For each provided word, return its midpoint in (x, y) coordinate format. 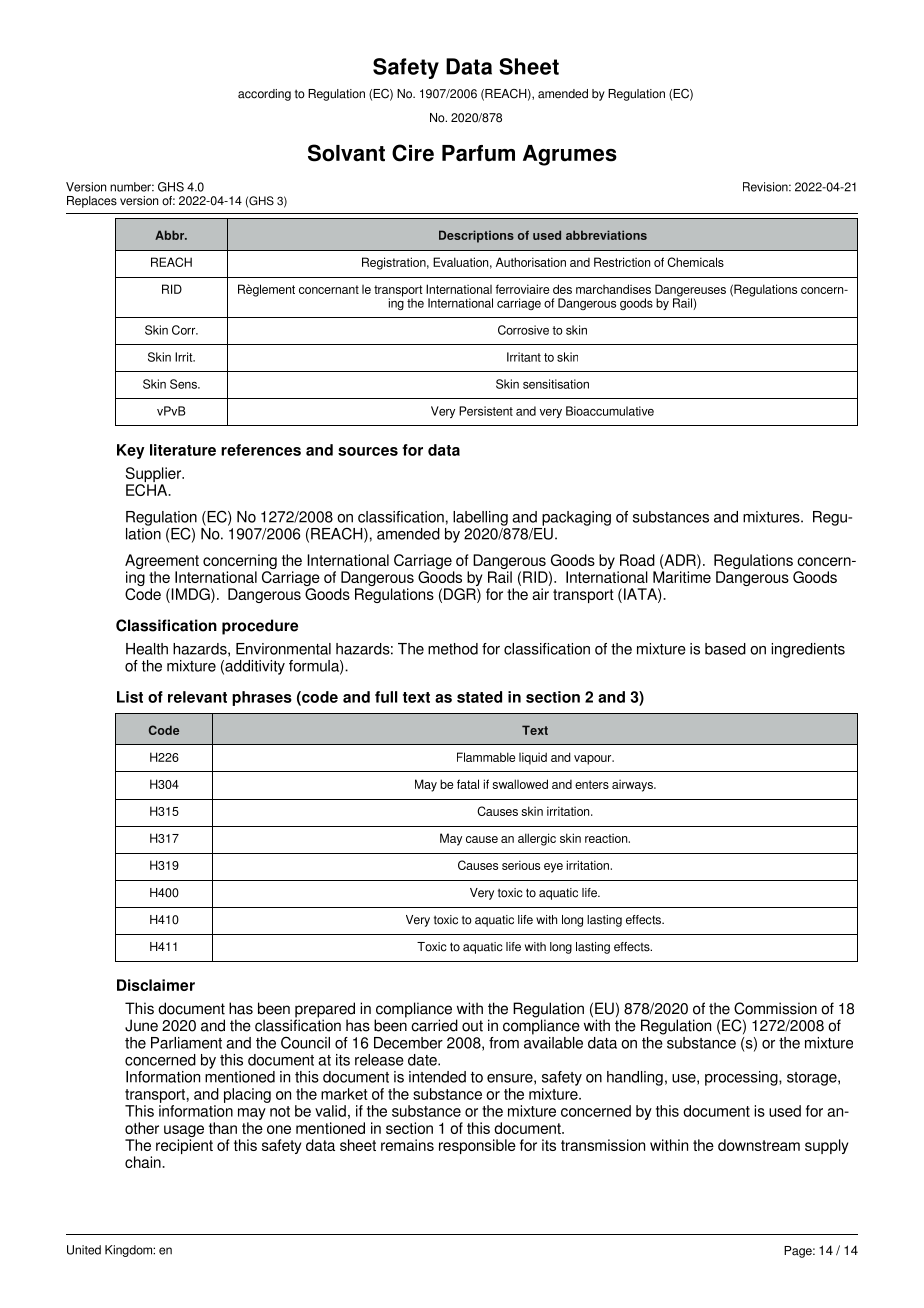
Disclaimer (156, 985)
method (453, 649)
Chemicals (695, 262)
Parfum (478, 153)
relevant (197, 697)
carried (434, 1025)
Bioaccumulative (610, 411)
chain (144, 1162)
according (264, 95)
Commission (775, 1008)
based (725, 649)
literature (183, 450)
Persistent (486, 411)
